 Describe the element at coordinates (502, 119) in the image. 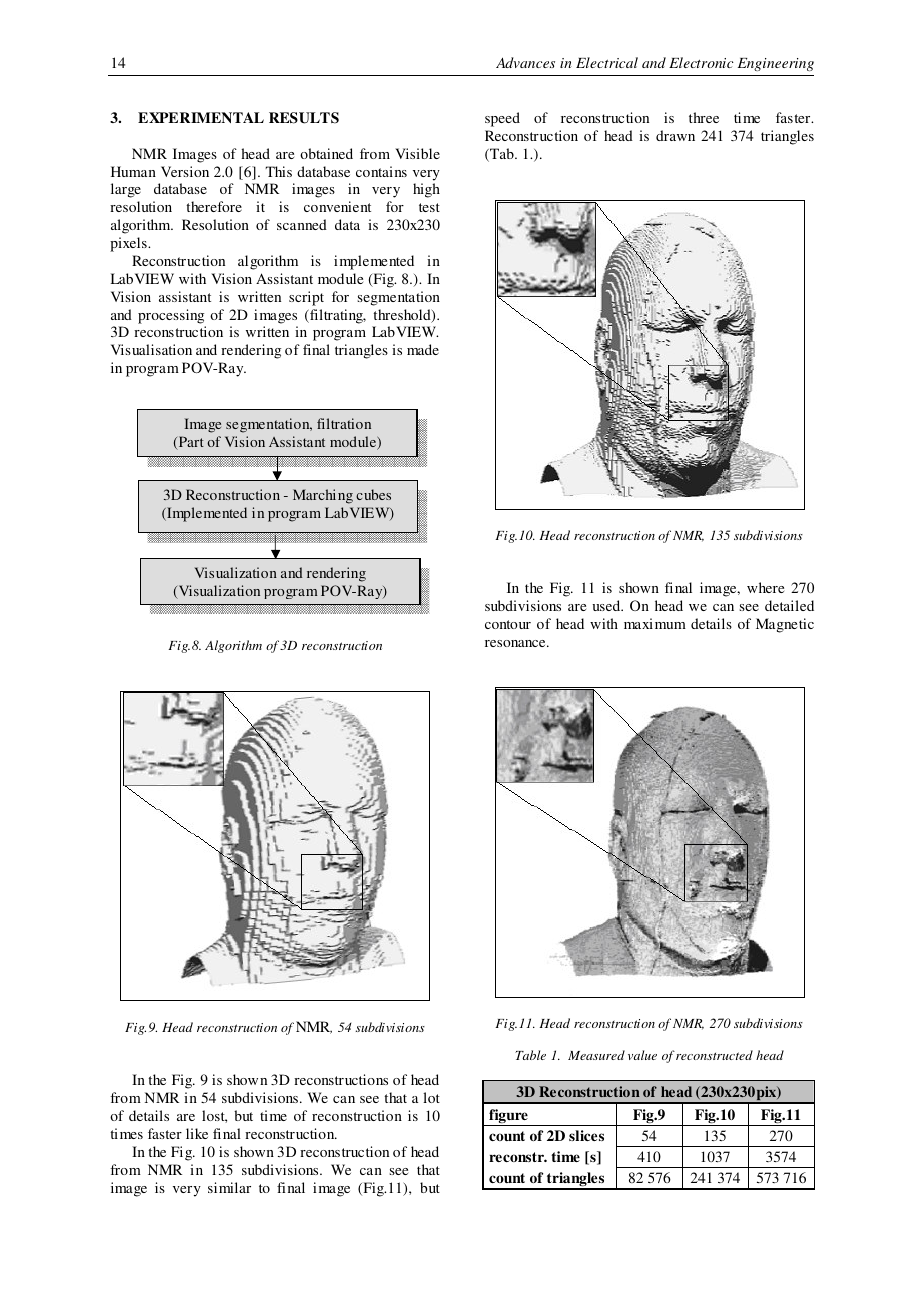

I see `speed` at that location.
